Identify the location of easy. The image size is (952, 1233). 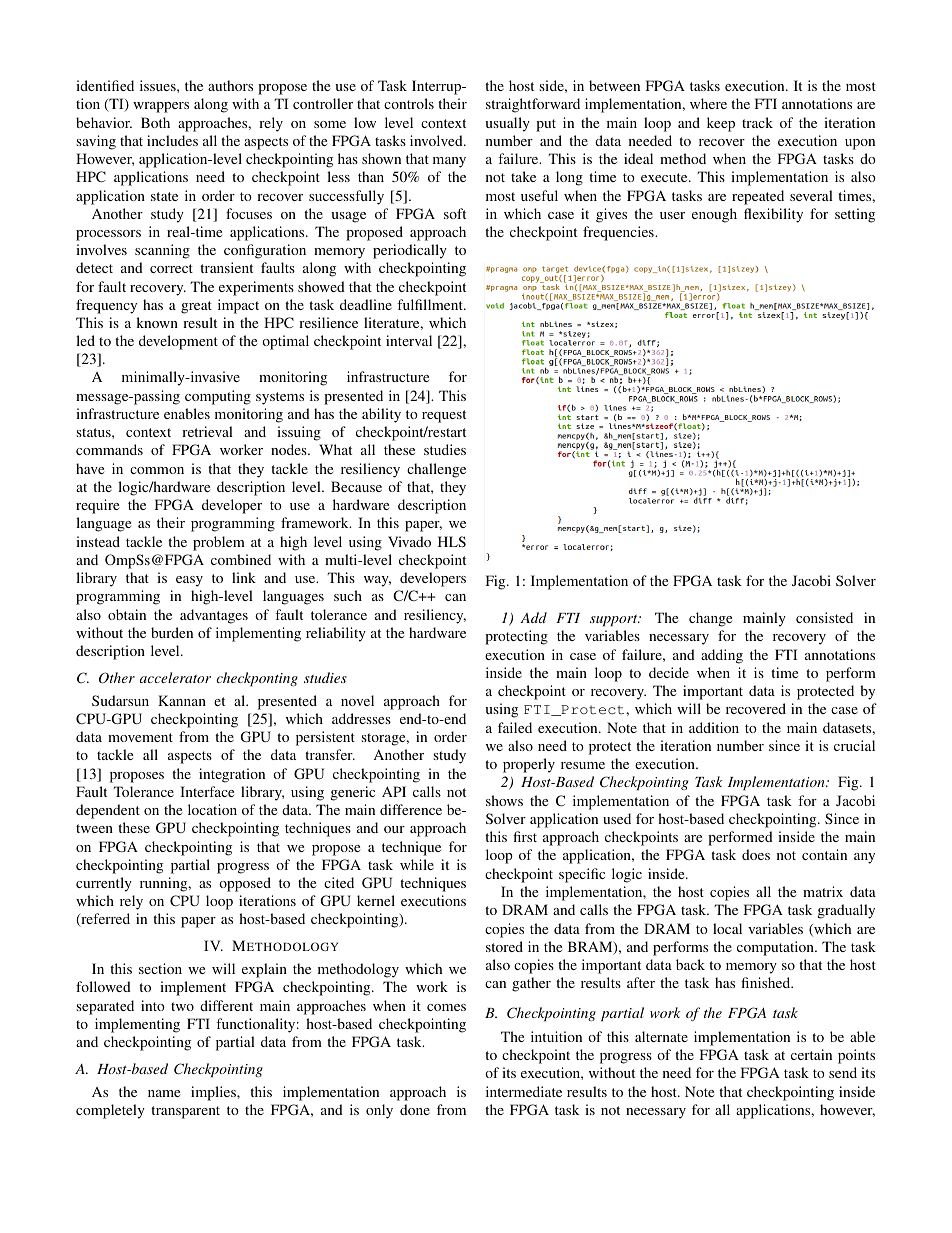
(189, 581).
